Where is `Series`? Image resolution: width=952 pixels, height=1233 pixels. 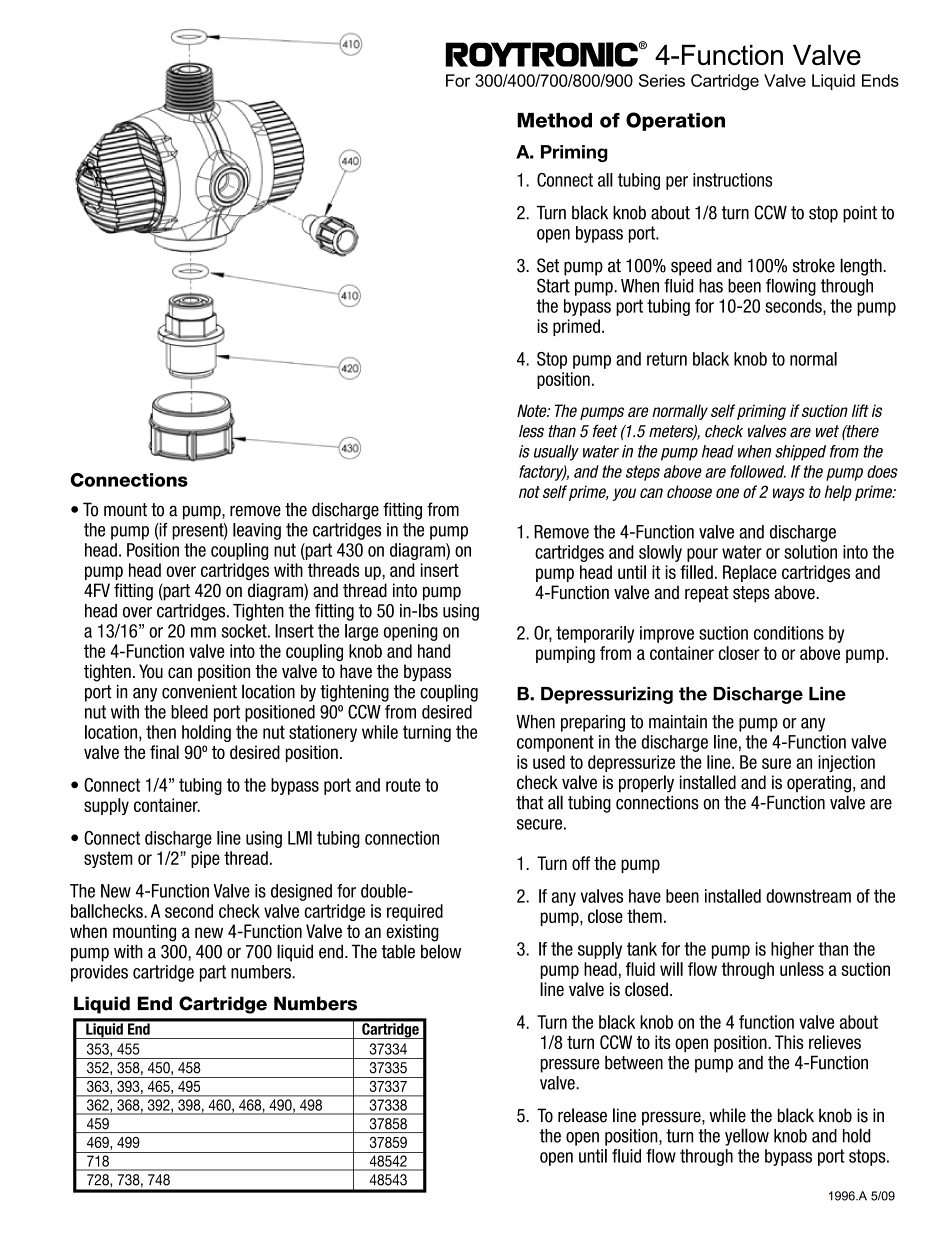 Series is located at coordinates (662, 80).
